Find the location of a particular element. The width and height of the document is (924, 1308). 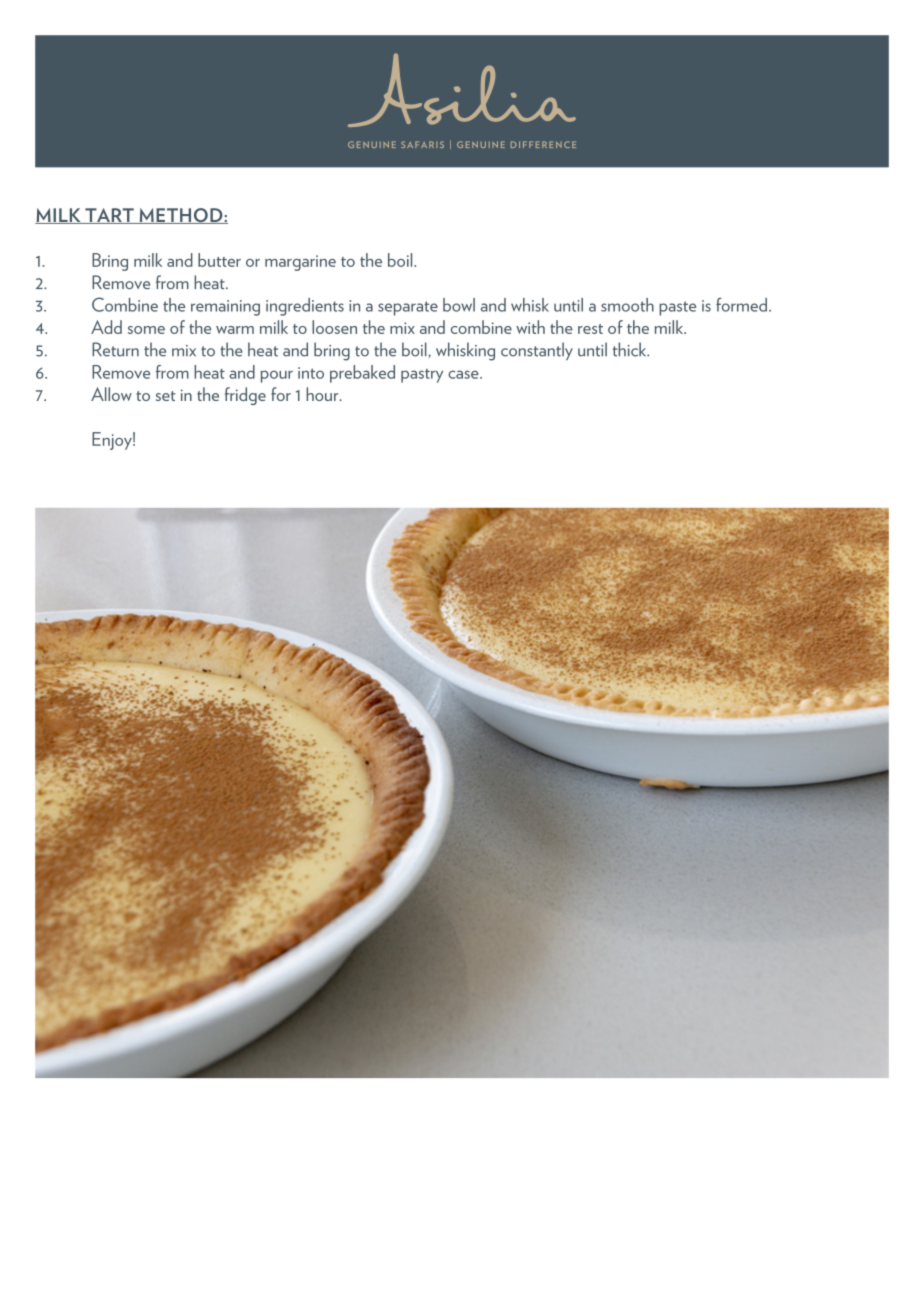

TART is located at coordinates (109, 216).
